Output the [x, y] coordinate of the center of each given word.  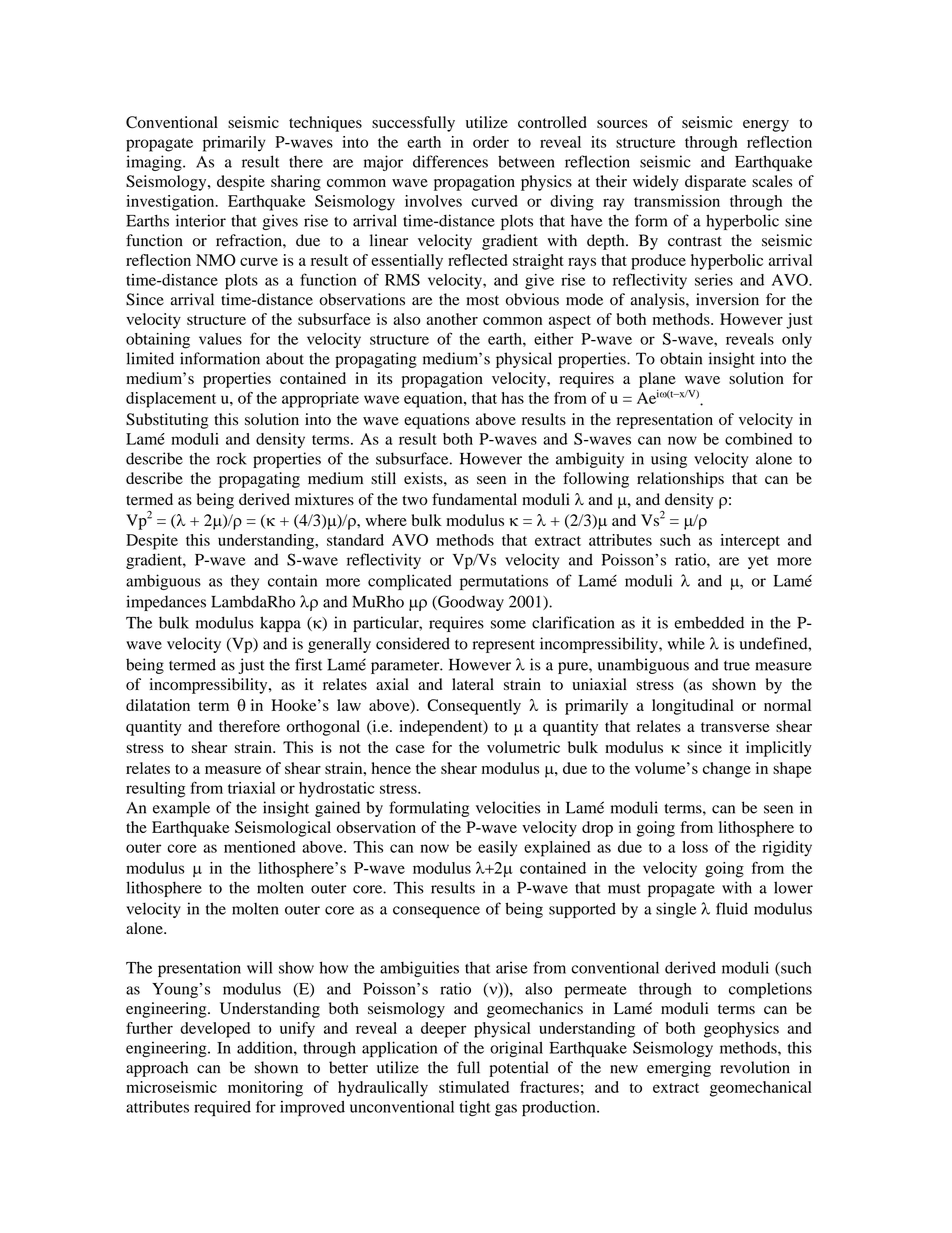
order [491, 142]
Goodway [470, 603]
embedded [709, 622]
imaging [155, 163]
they [245, 582]
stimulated [474, 1087]
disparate [715, 183]
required [222, 1108]
